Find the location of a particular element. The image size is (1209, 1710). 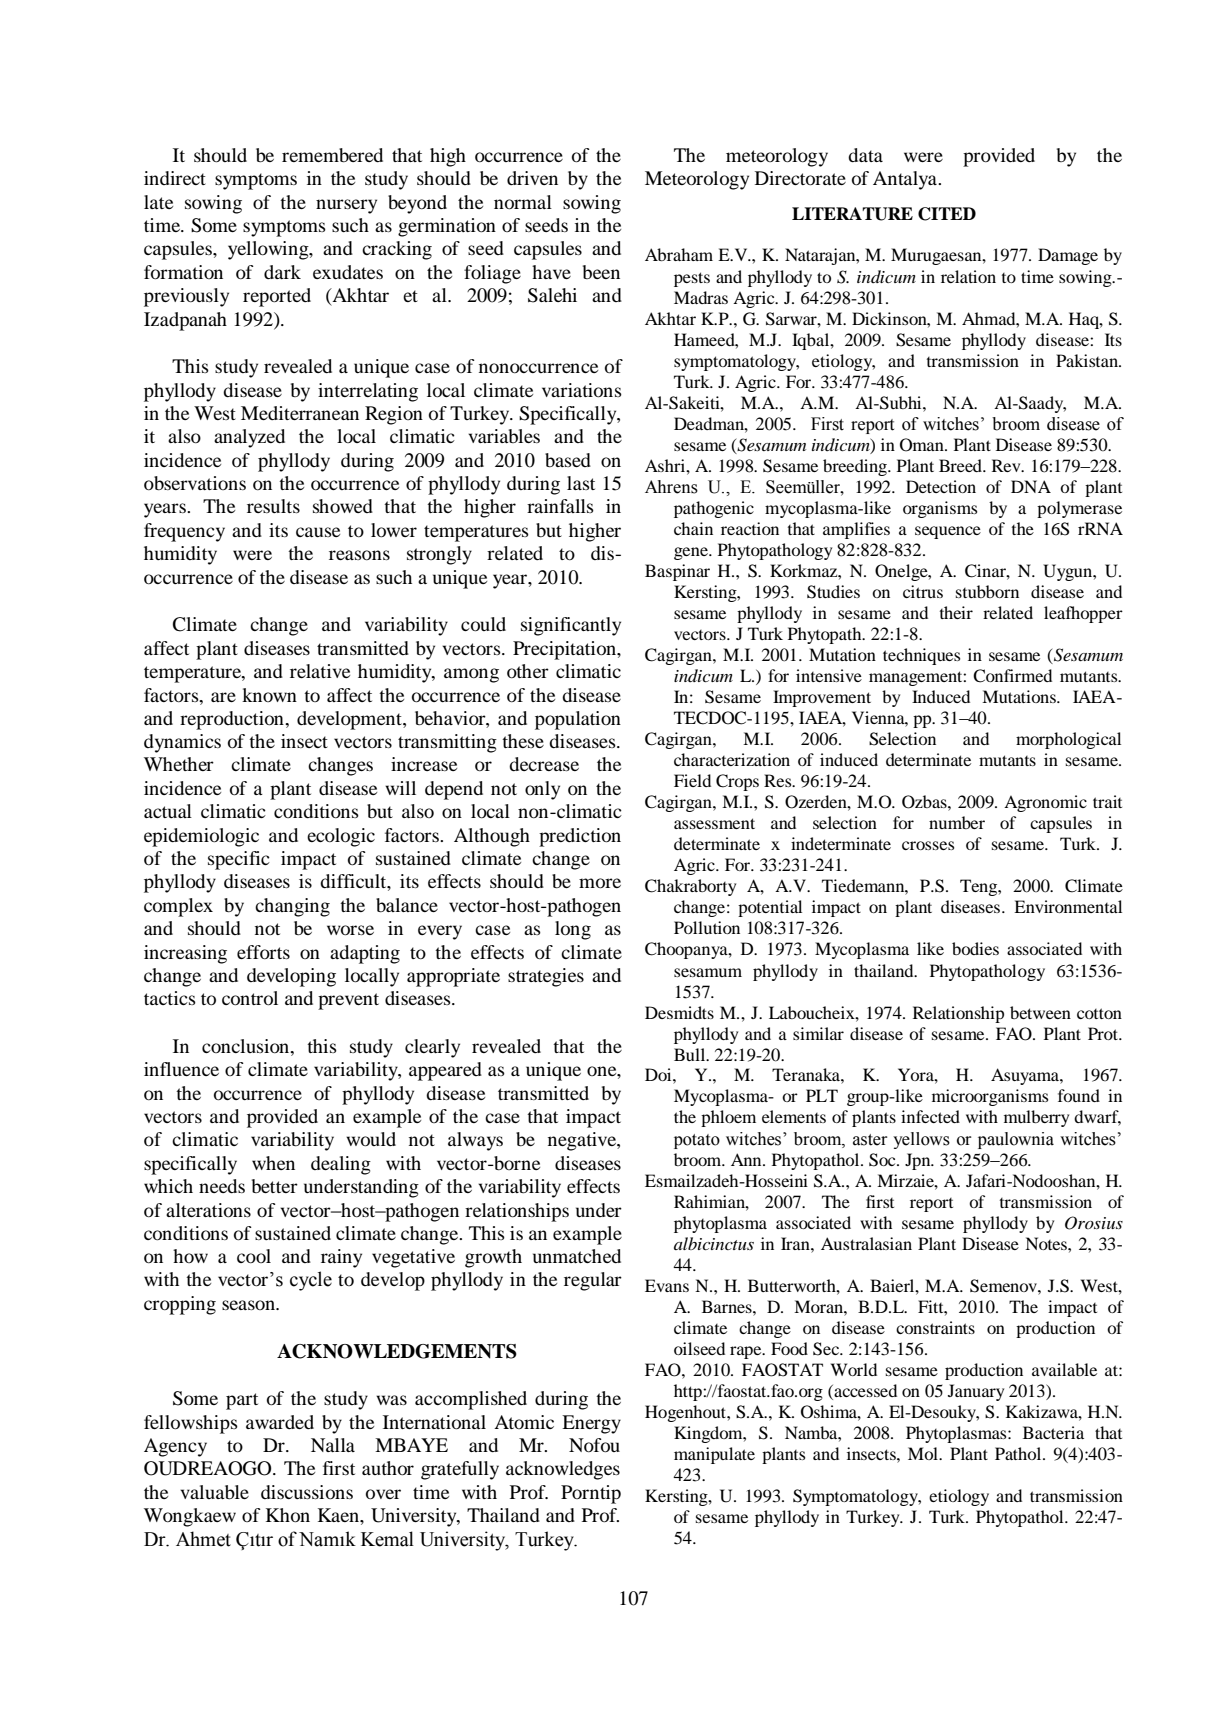

acknowledges is located at coordinates (563, 1470).
